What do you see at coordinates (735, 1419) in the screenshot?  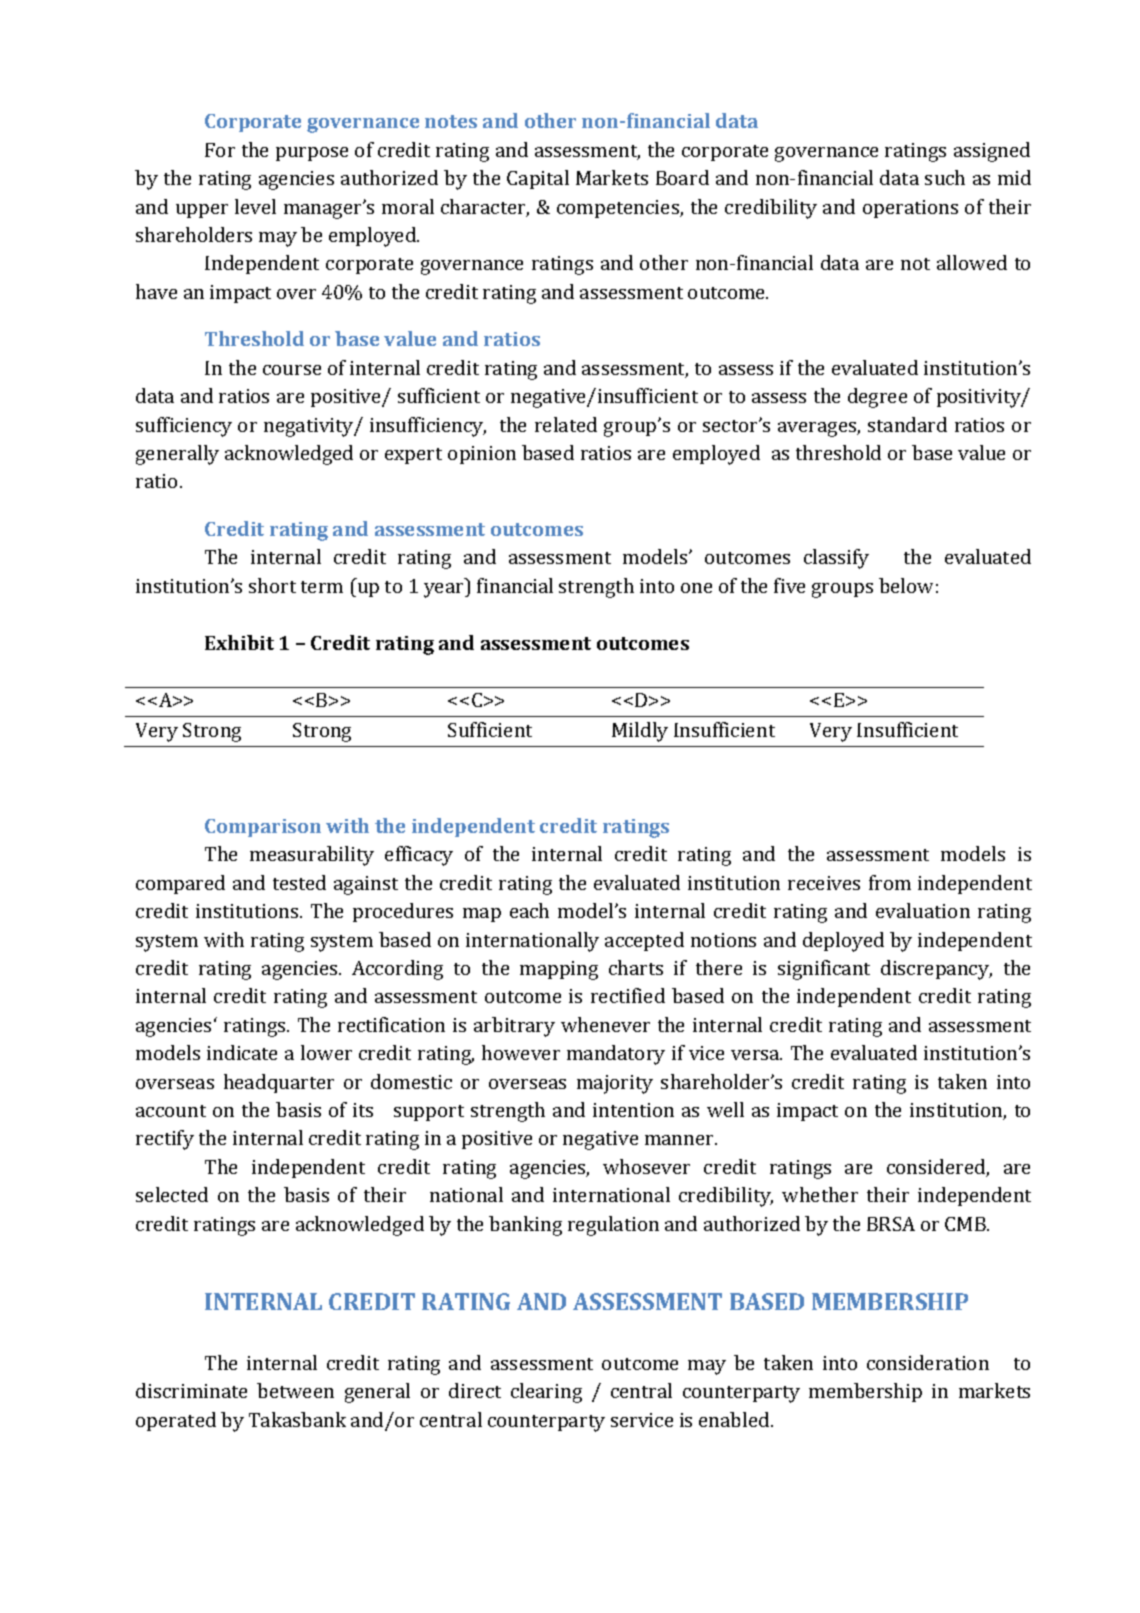 I see `enabled` at bounding box center [735, 1419].
